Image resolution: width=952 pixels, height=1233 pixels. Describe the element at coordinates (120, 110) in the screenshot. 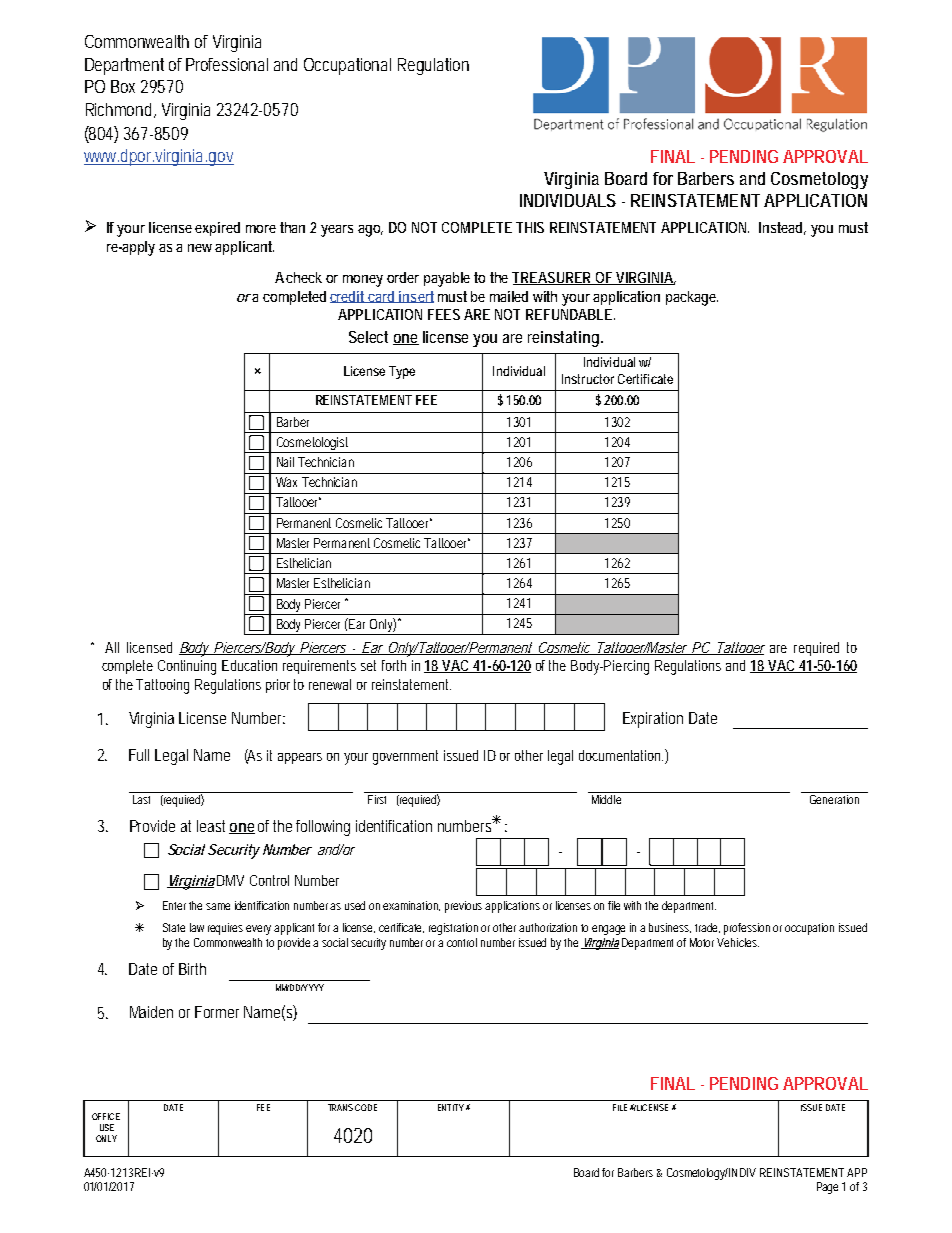

I see `Richmond` at that location.
